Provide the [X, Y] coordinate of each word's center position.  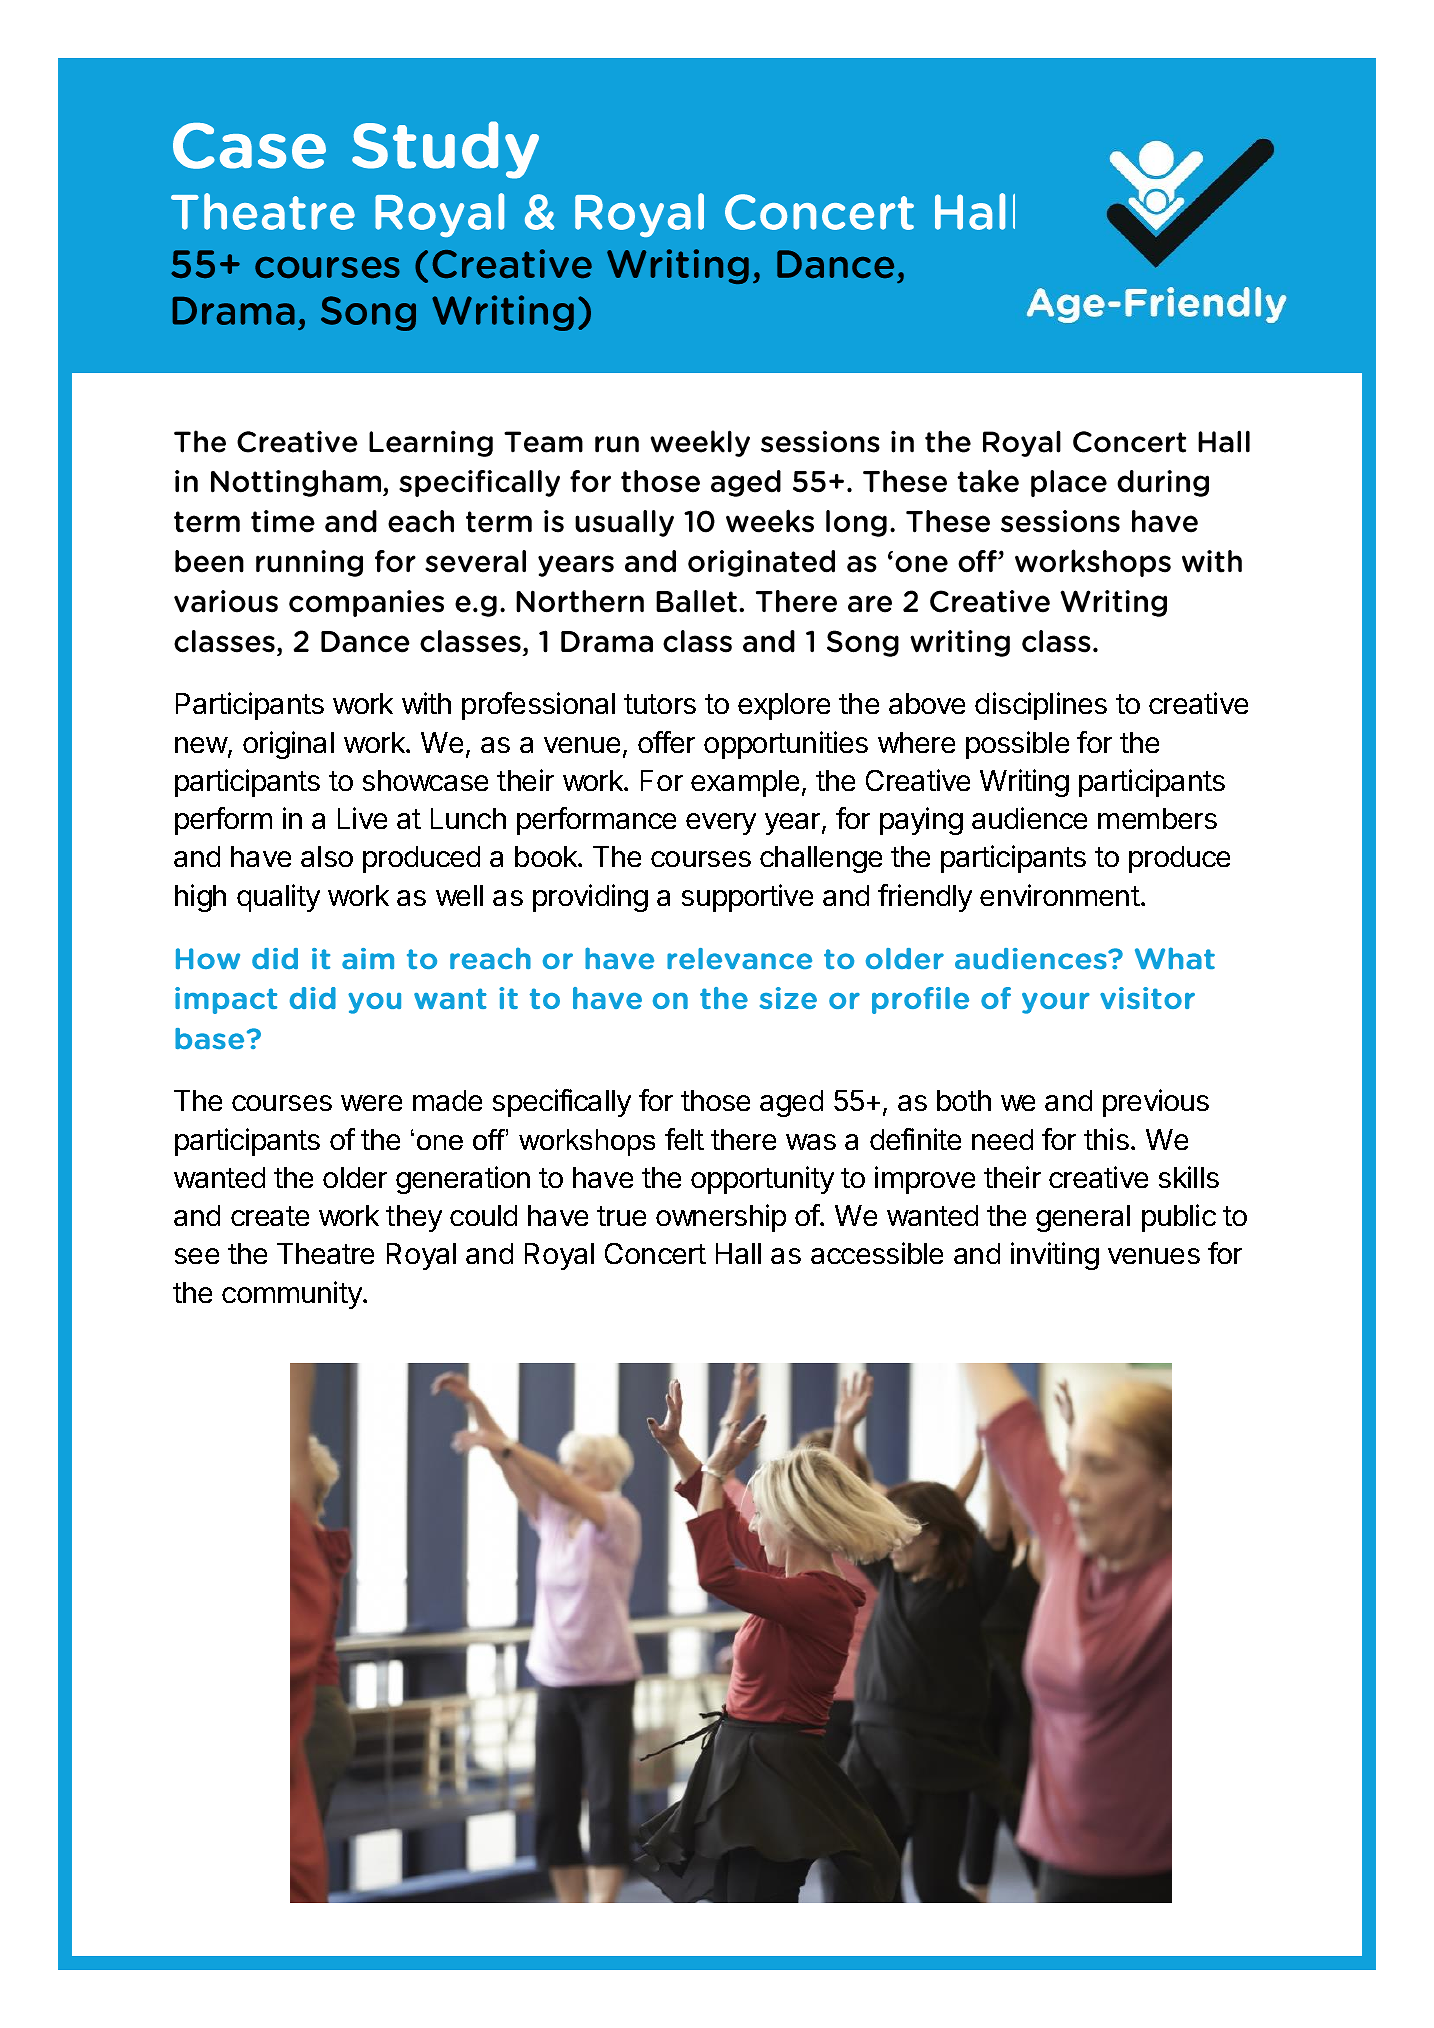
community [293, 1295]
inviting [1055, 1256]
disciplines [1041, 706]
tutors [660, 704]
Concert [655, 1253]
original [288, 745]
